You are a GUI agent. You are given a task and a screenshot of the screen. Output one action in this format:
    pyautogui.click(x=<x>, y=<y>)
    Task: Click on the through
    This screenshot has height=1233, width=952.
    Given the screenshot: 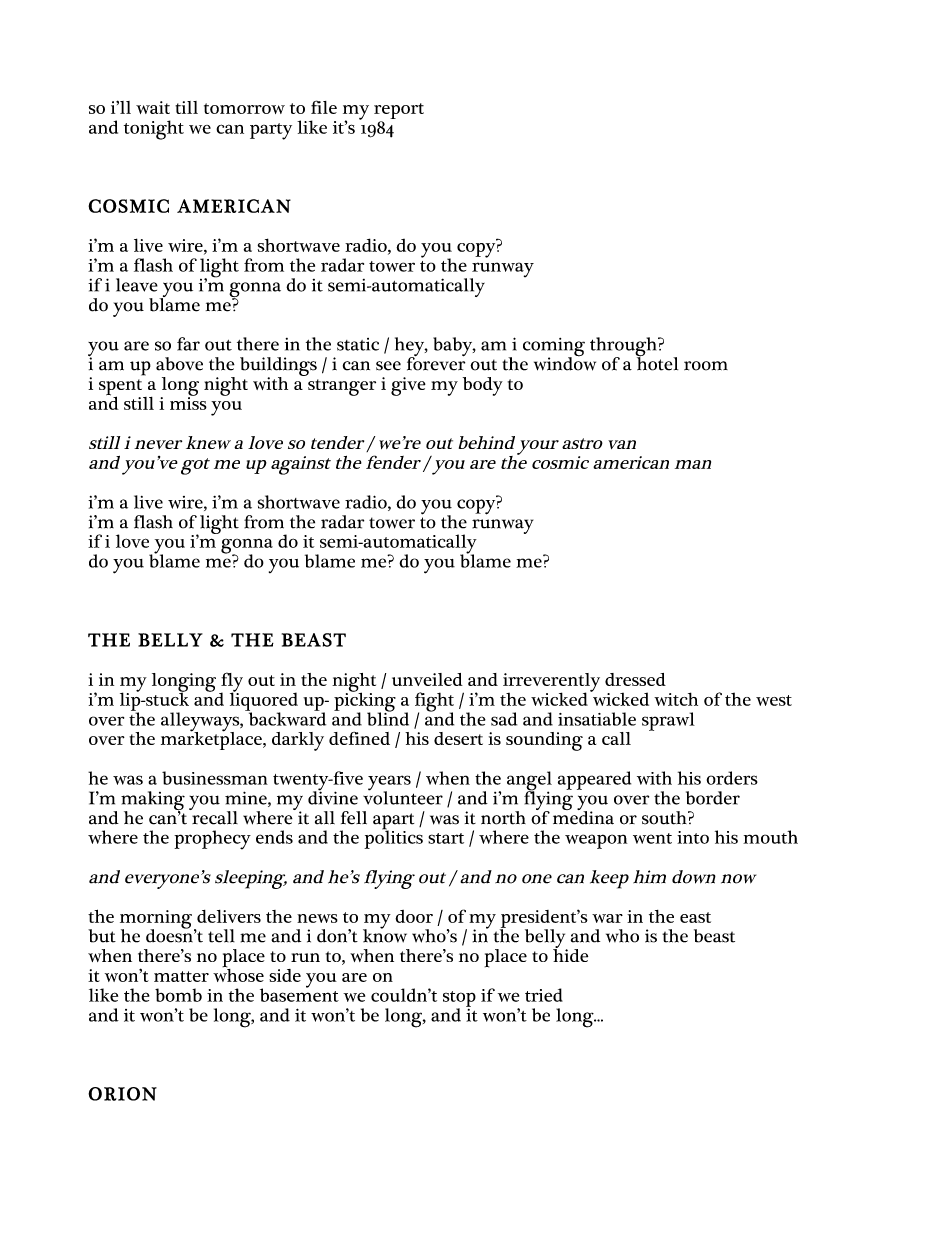 What is the action you would take?
    pyautogui.click(x=624, y=348)
